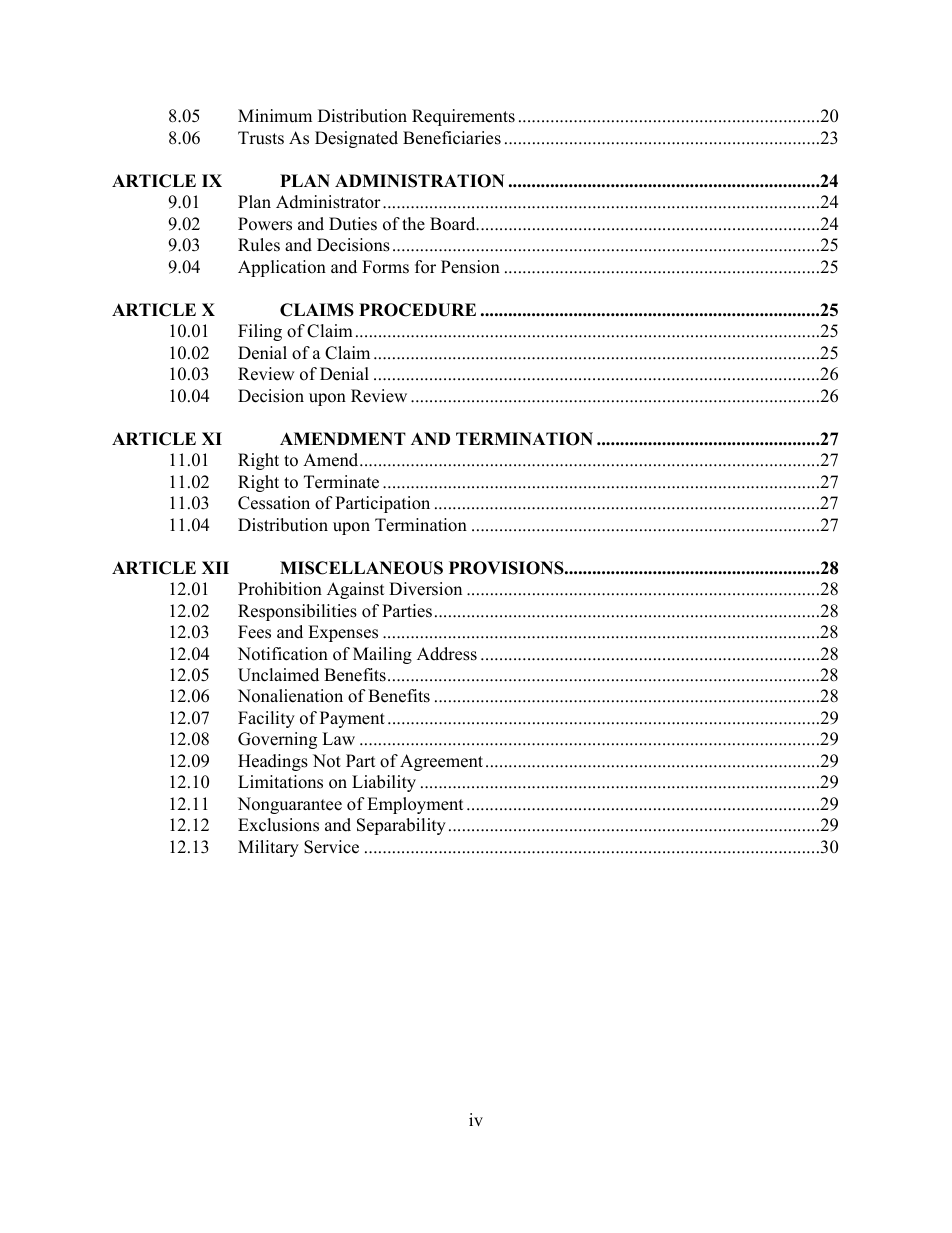 The width and height of the page is (952, 1233). What do you see at coordinates (261, 138) in the page?
I see `Trusts` at bounding box center [261, 138].
